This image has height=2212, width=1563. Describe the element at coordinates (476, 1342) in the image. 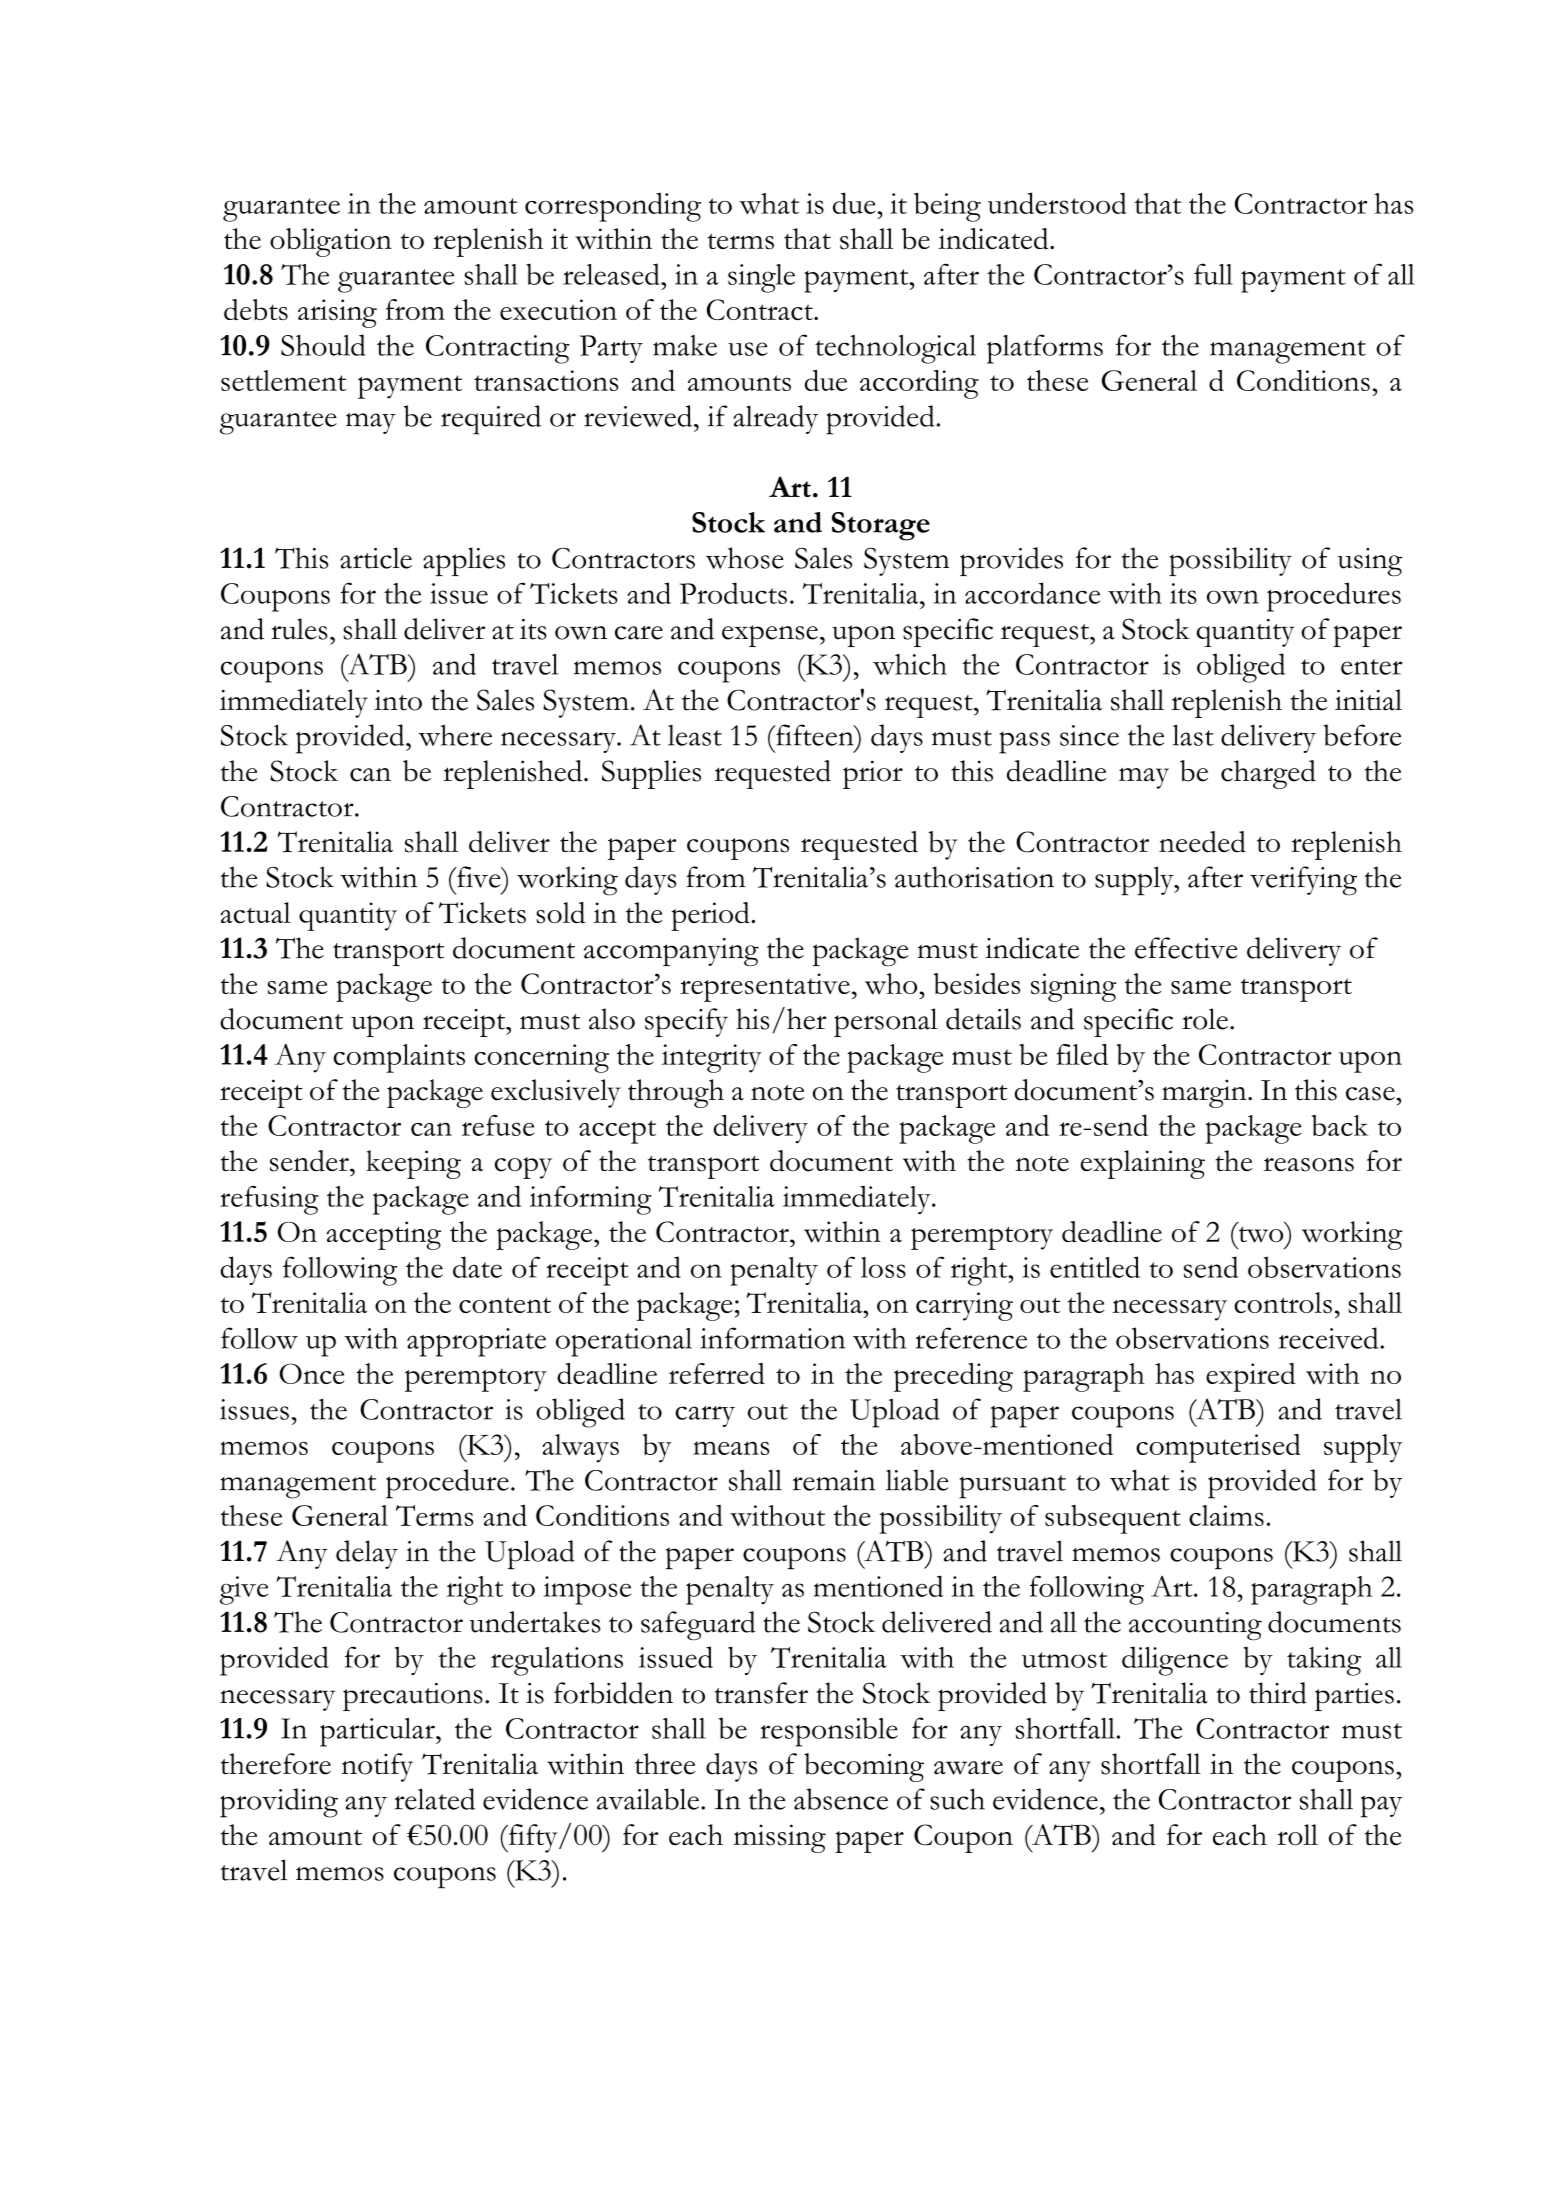

I see `appropriate` at that location.
